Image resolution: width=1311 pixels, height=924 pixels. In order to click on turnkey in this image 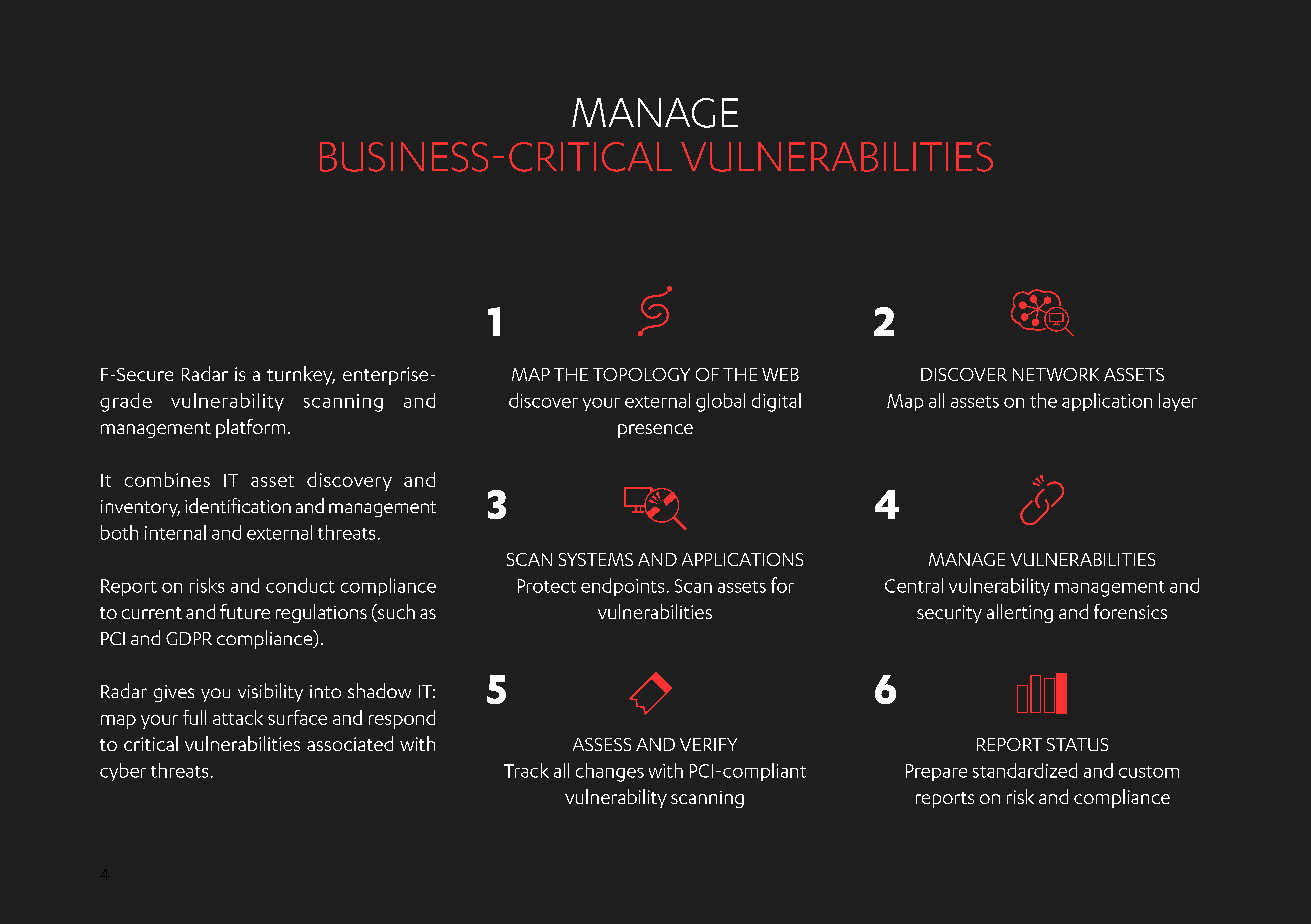, I will do `click(301, 375)`.
